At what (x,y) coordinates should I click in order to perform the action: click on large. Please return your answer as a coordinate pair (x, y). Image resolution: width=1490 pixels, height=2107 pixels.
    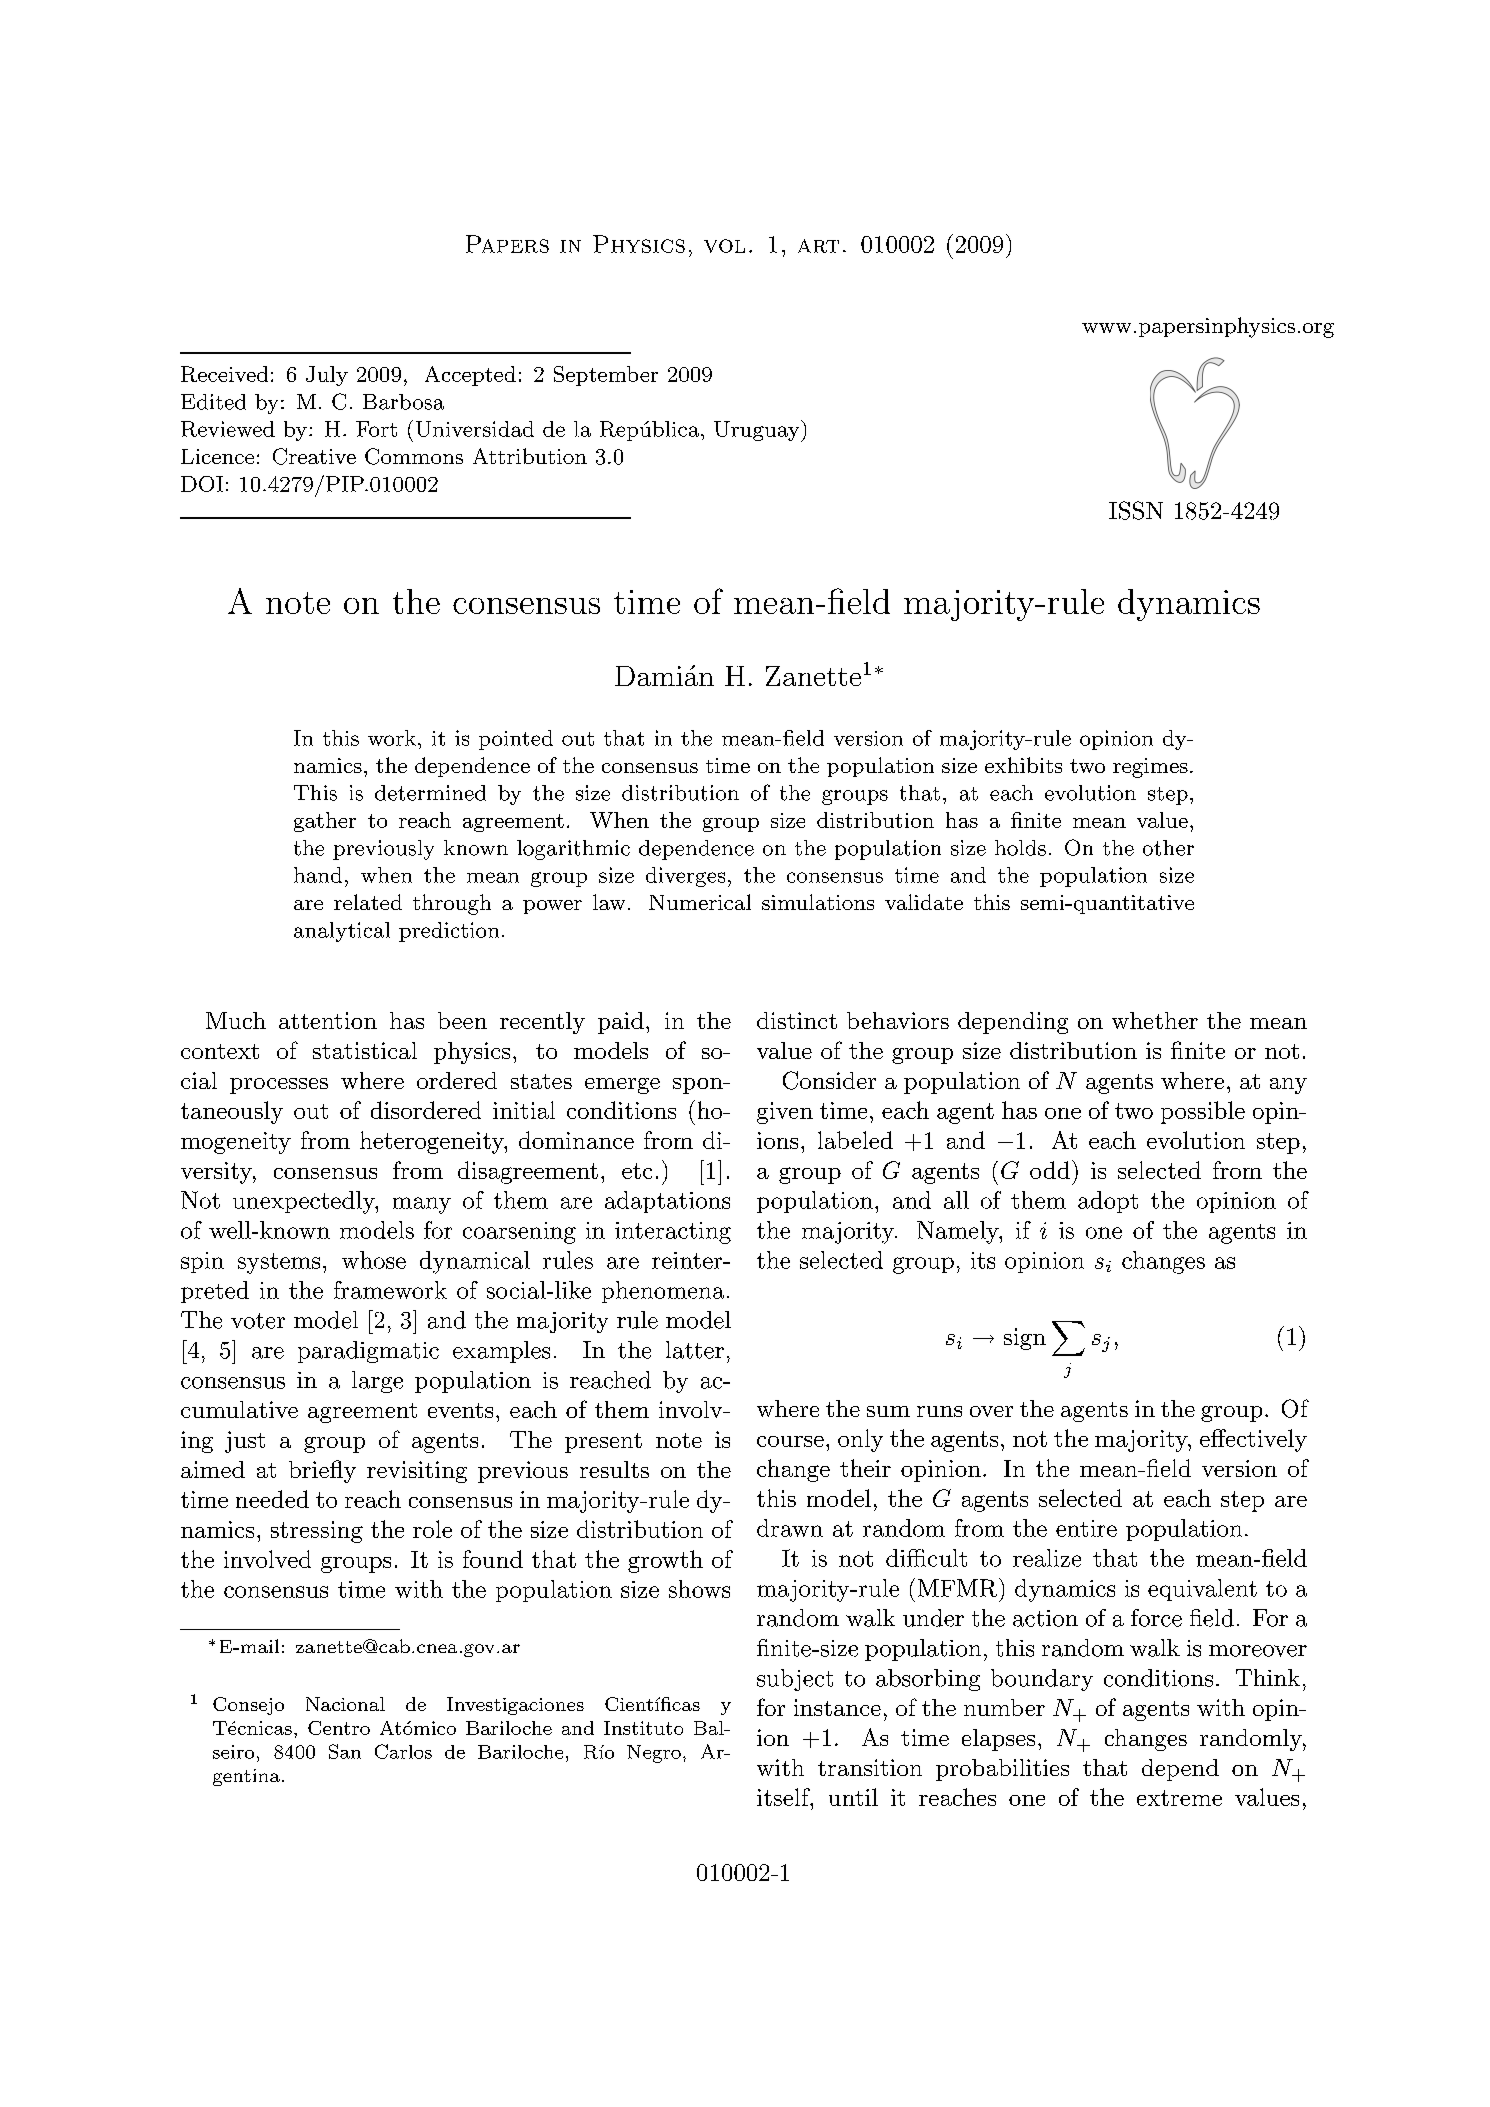
    Looking at the image, I should click on (377, 1382).
